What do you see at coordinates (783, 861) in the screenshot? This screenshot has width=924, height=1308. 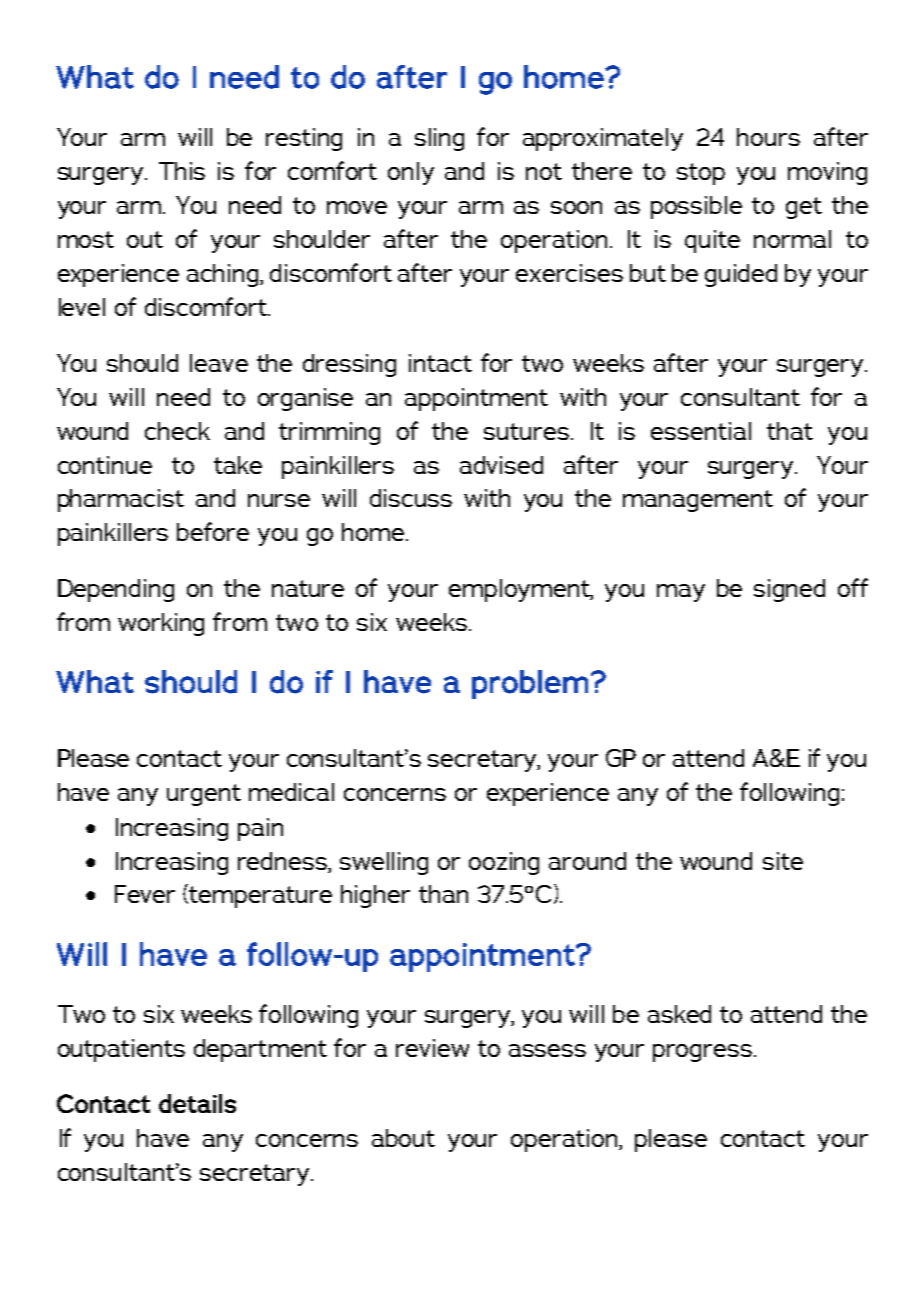 I see `site` at bounding box center [783, 861].
